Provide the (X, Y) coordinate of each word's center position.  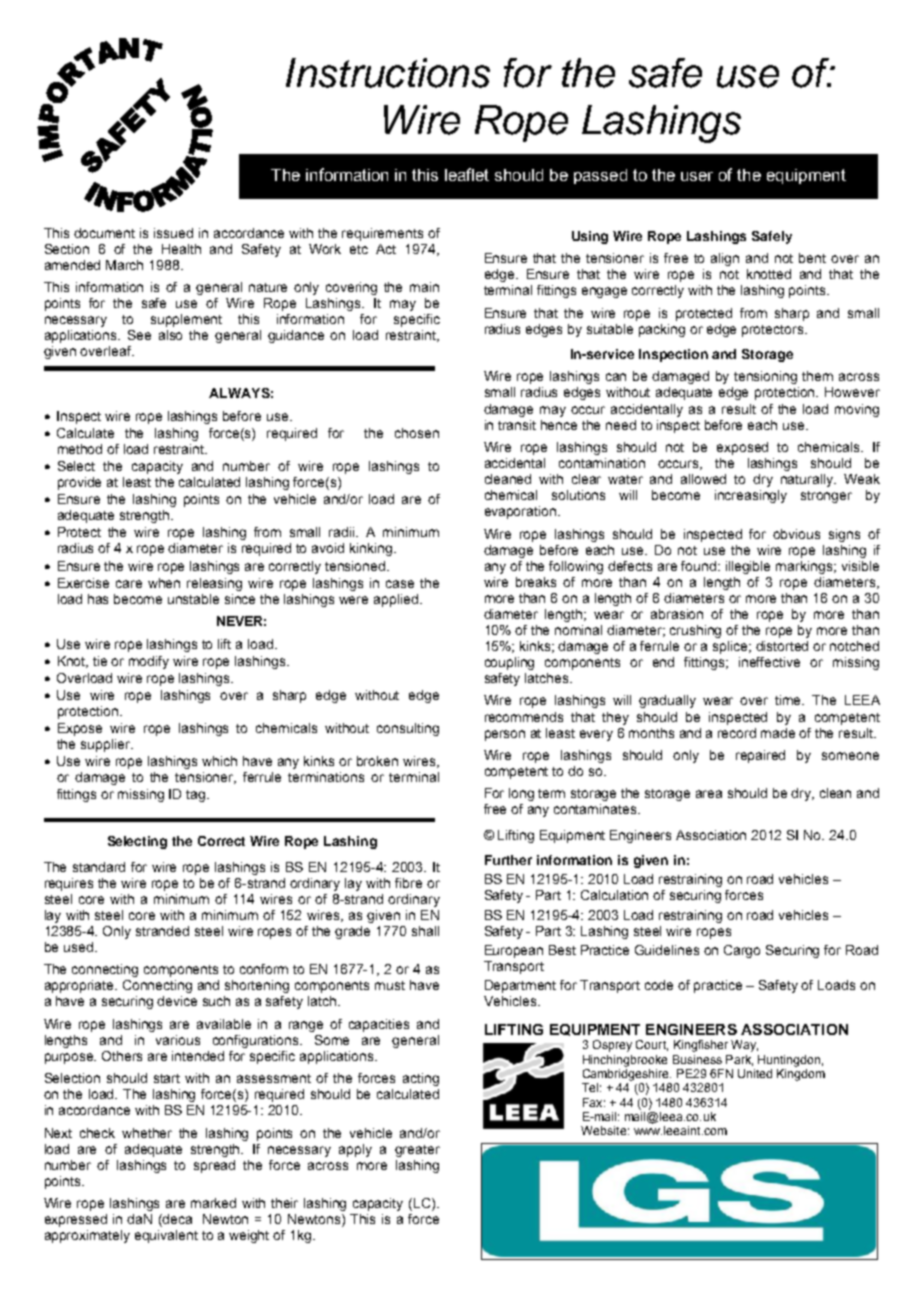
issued (173, 233)
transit (517, 425)
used (78, 947)
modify (149, 662)
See (139, 335)
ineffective (769, 662)
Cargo (742, 951)
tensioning (765, 377)
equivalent (166, 1236)
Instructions (388, 73)
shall (425, 931)
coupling (509, 663)
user (697, 176)
